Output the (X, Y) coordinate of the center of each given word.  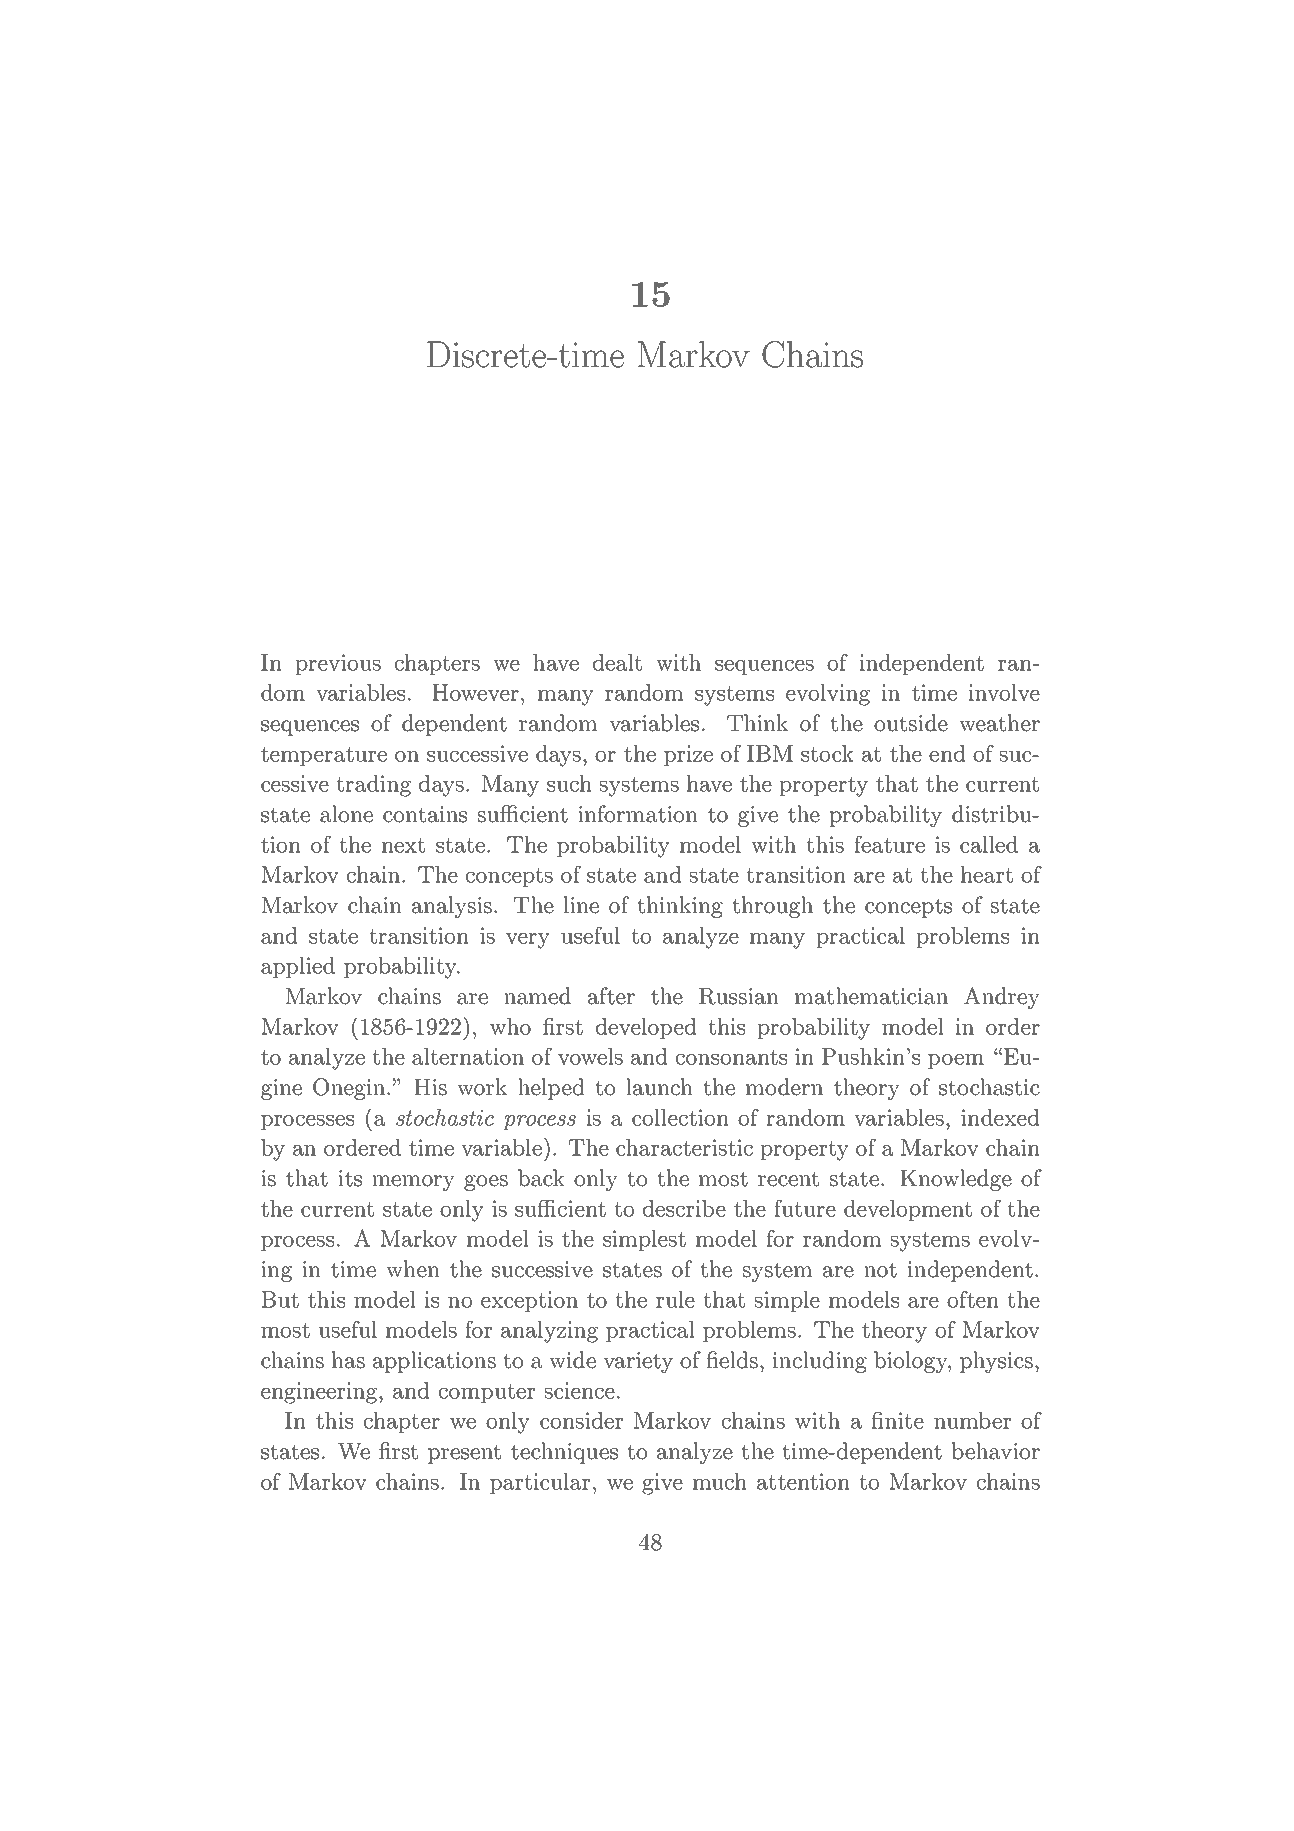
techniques (564, 1453)
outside (911, 723)
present (464, 1454)
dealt (617, 662)
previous (338, 664)
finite (897, 1420)
